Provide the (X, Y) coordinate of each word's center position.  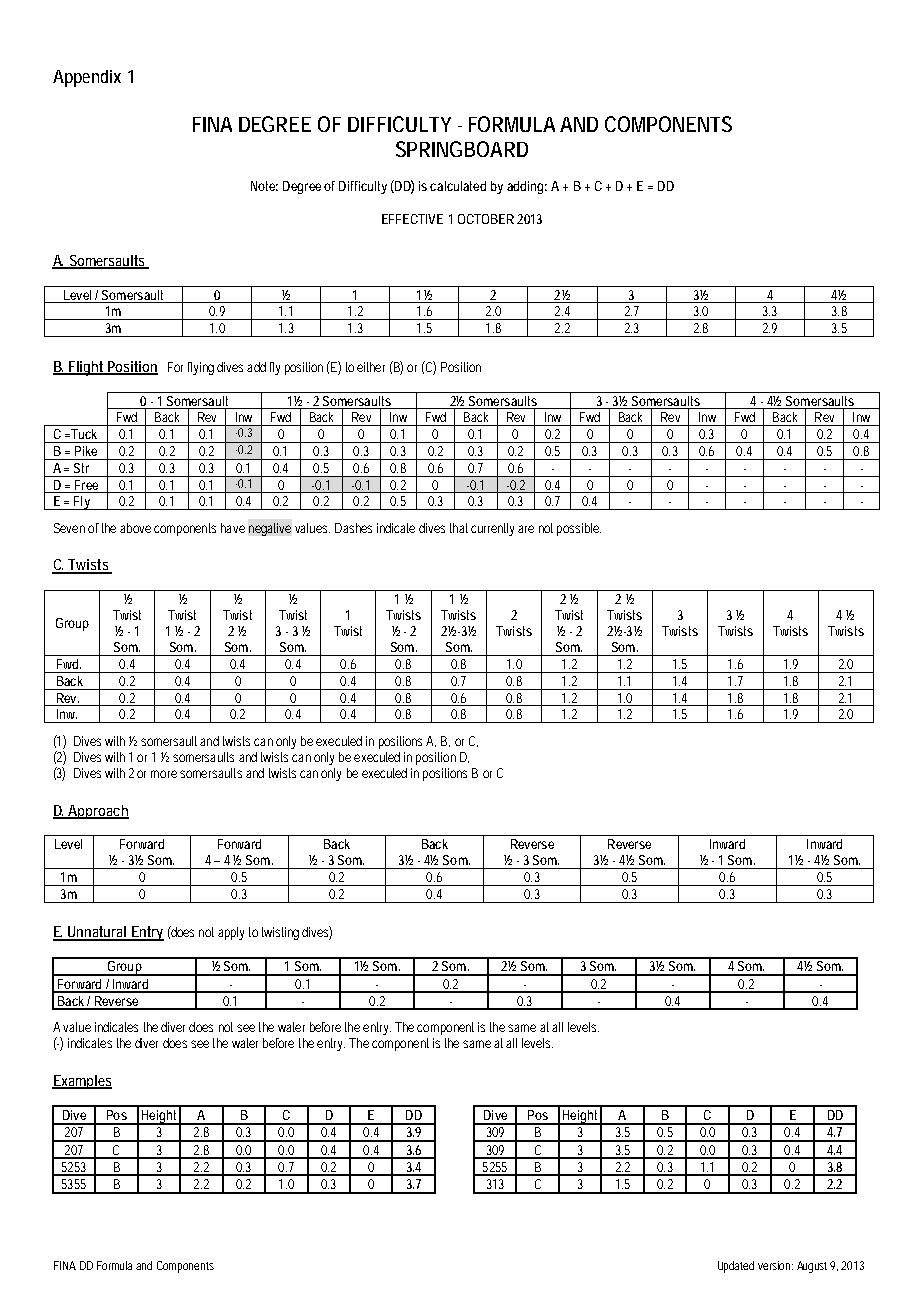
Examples (82, 1082)
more (164, 774)
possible (579, 529)
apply (231, 933)
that (459, 528)
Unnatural (97, 933)
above (135, 528)
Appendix (87, 78)
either (371, 367)
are (526, 529)
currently (492, 529)
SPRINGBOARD (462, 149)
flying (201, 368)
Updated (736, 1267)
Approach (98, 812)
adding (525, 187)
